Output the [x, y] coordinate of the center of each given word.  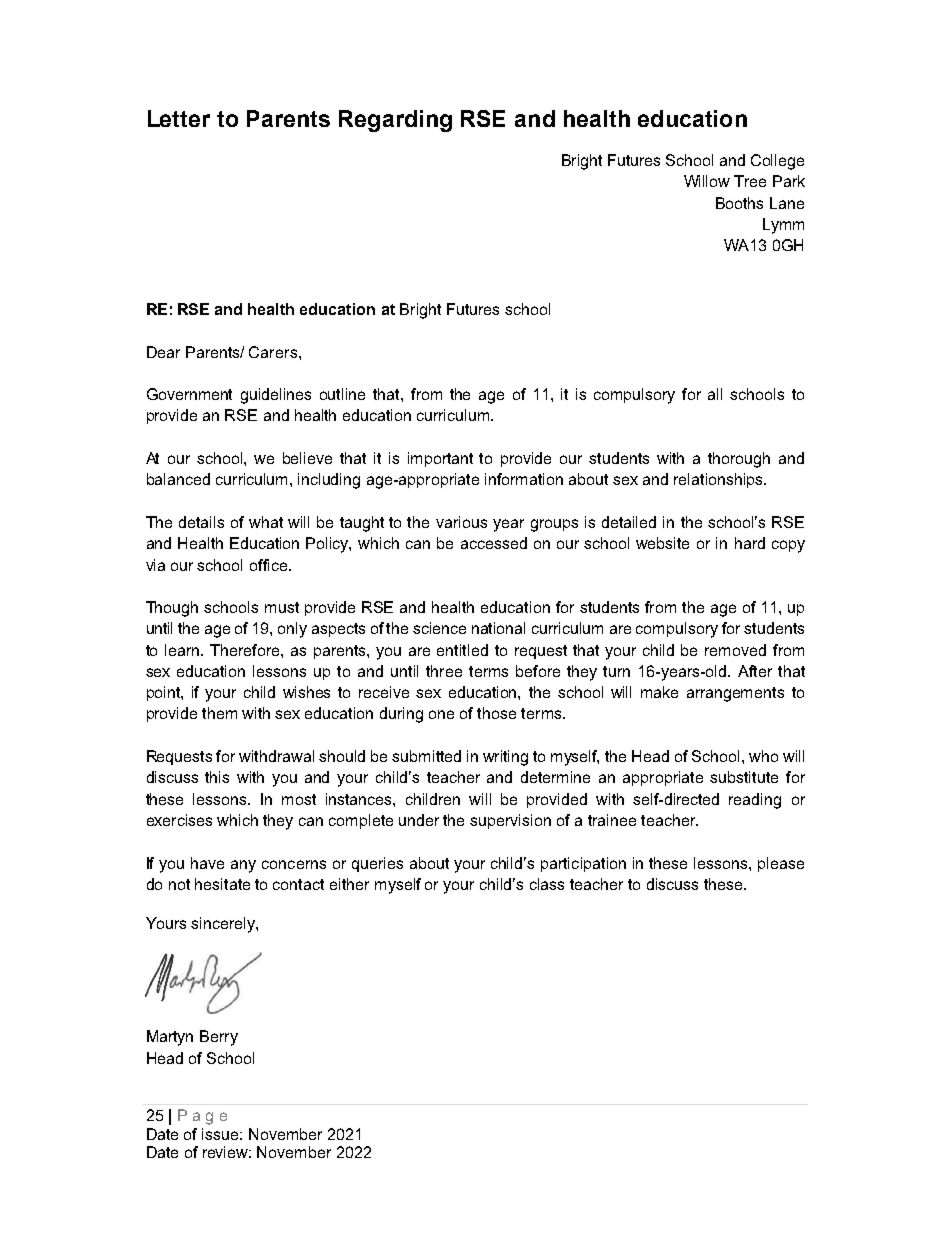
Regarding [395, 121]
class [547, 884]
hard [750, 543]
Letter [179, 118]
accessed [494, 543]
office [270, 565]
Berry [219, 1038]
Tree [750, 181]
